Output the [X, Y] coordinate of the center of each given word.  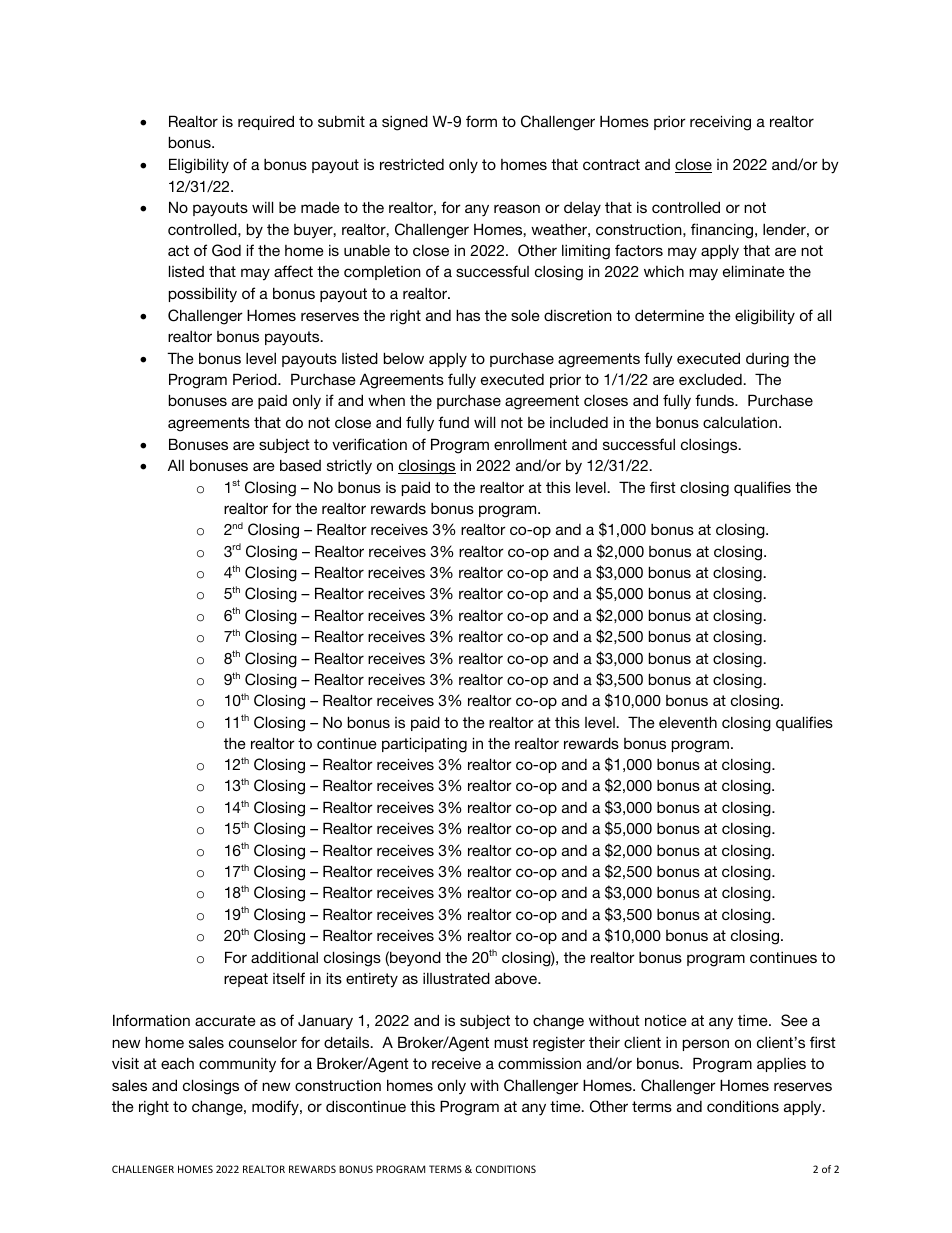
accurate [225, 1020]
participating [424, 745]
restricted [412, 164]
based [300, 465]
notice [666, 1020]
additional [284, 957]
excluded [711, 379]
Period [256, 379]
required [266, 122]
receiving [720, 123]
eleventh [688, 722]
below [404, 358]
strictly [349, 466]
